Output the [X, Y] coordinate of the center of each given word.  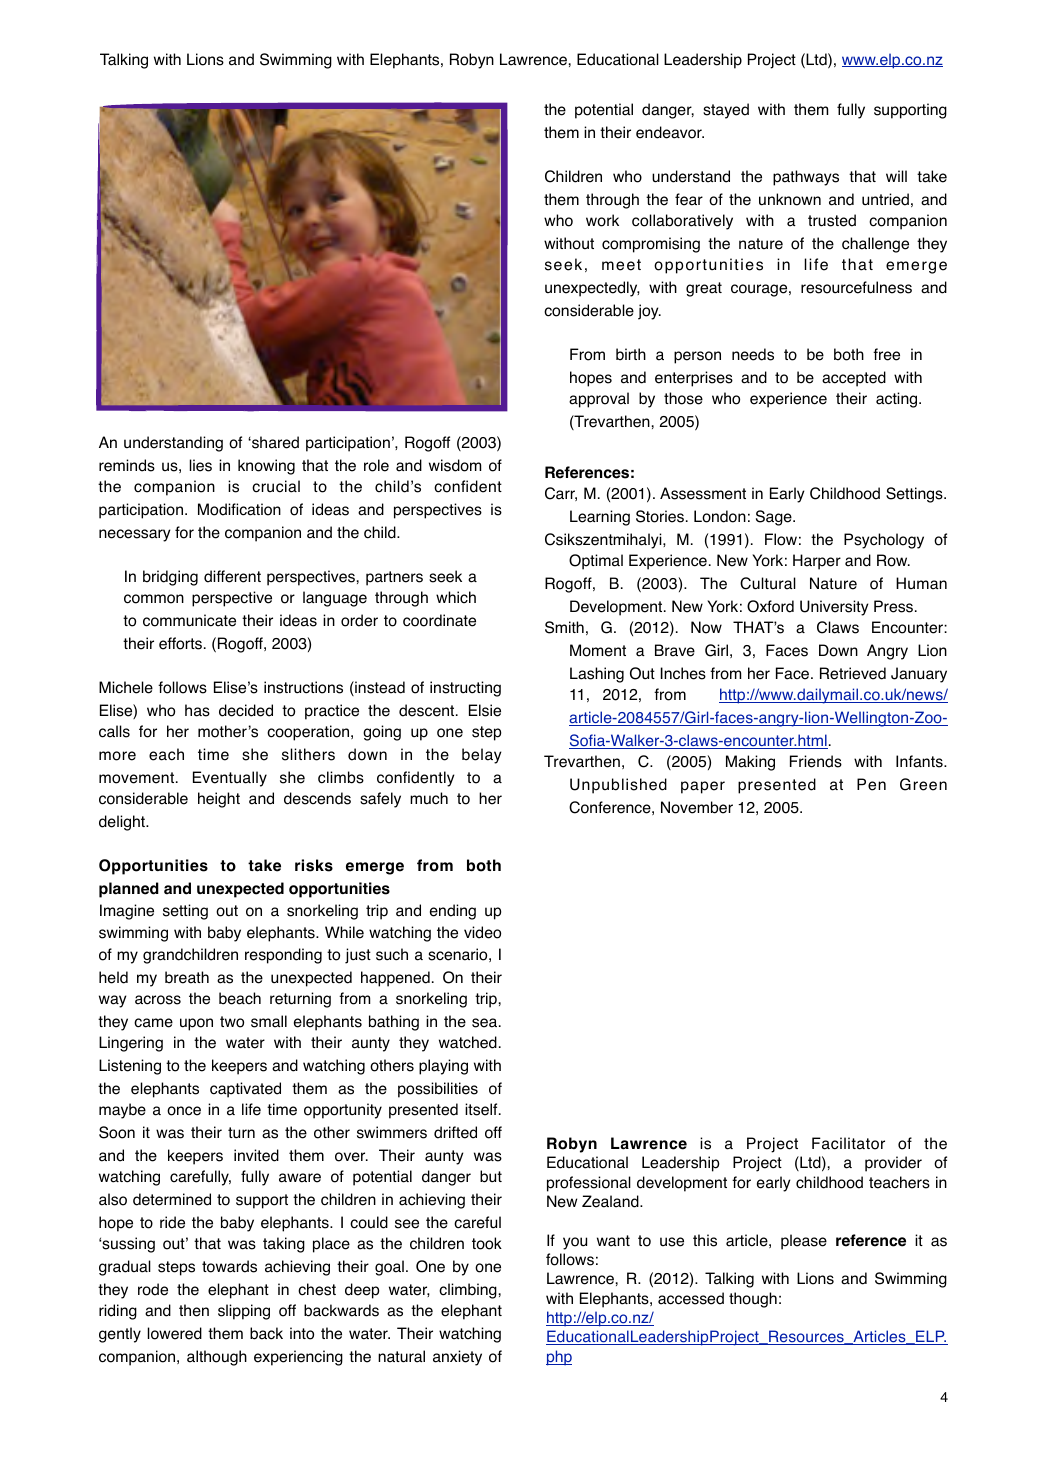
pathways [806, 178]
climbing [468, 1291]
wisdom [455, 465]
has [197, 710]
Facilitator [848, 1143]
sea [486, 1023]
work [602, 220]
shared [274, 442]
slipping [244, 1312]
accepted [854, 379]
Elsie [485, 710]
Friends [816, 761]
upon [196, 1024]
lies [201, 465]
